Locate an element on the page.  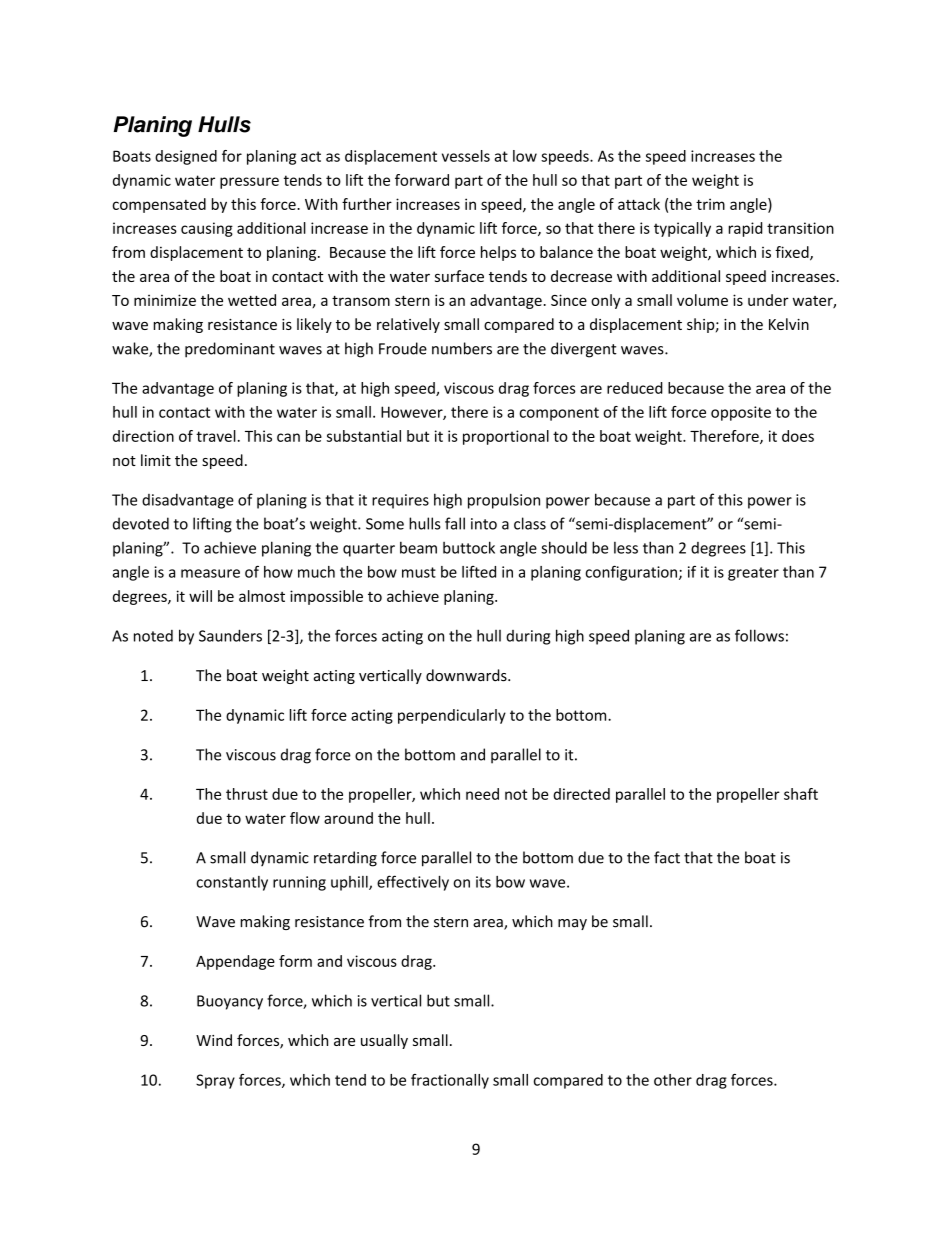
thrust is located at coordinates (247, 794).
